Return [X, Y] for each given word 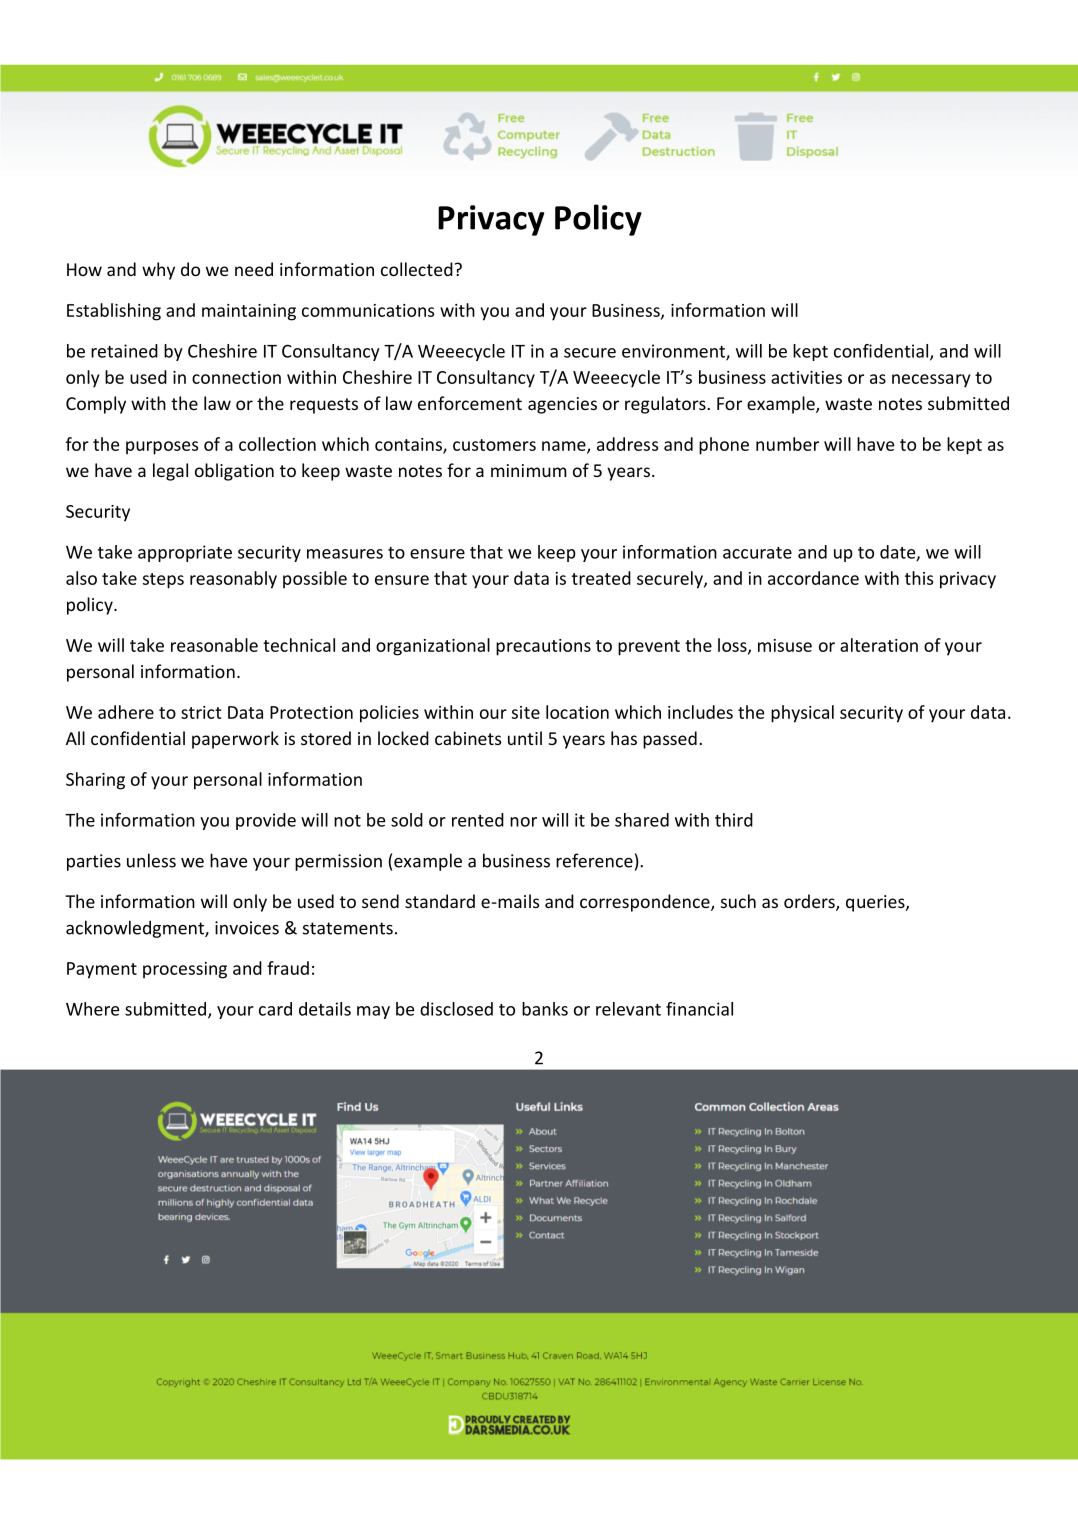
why [158, 271]
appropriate [185, 553]
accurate [757, 553]
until [525, 738]
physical [802, 714]
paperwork [235, 740]
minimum [529, 470]
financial [699, 1009]
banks [545, 1009]
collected [417, 269]
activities [806, 377]
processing [185, 970]
